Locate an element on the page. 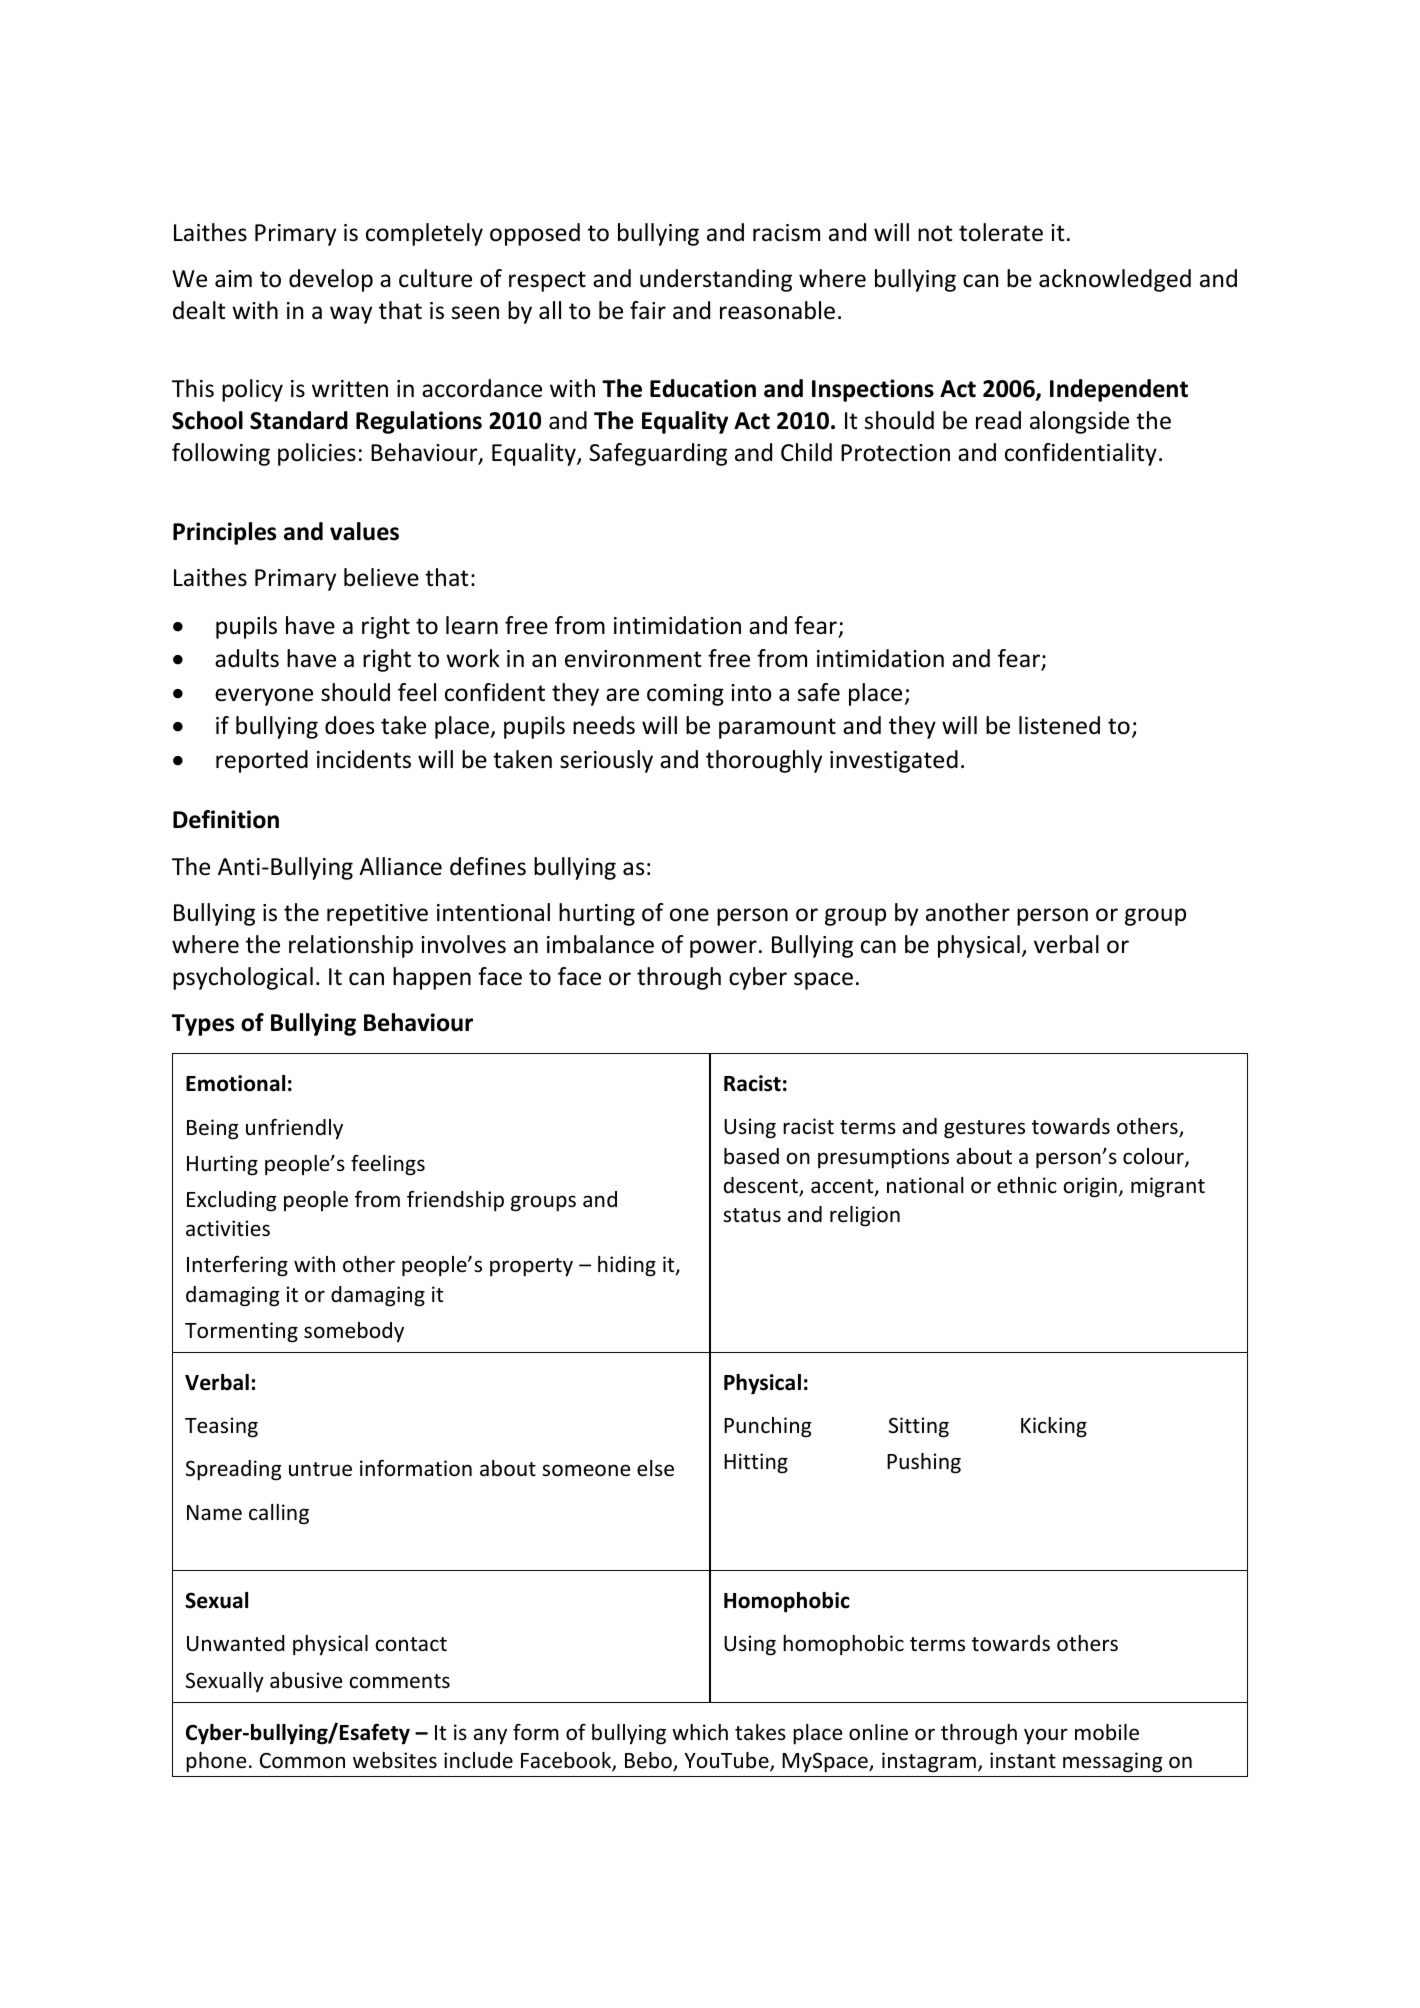  based is located at coordinates (751, 1156).
